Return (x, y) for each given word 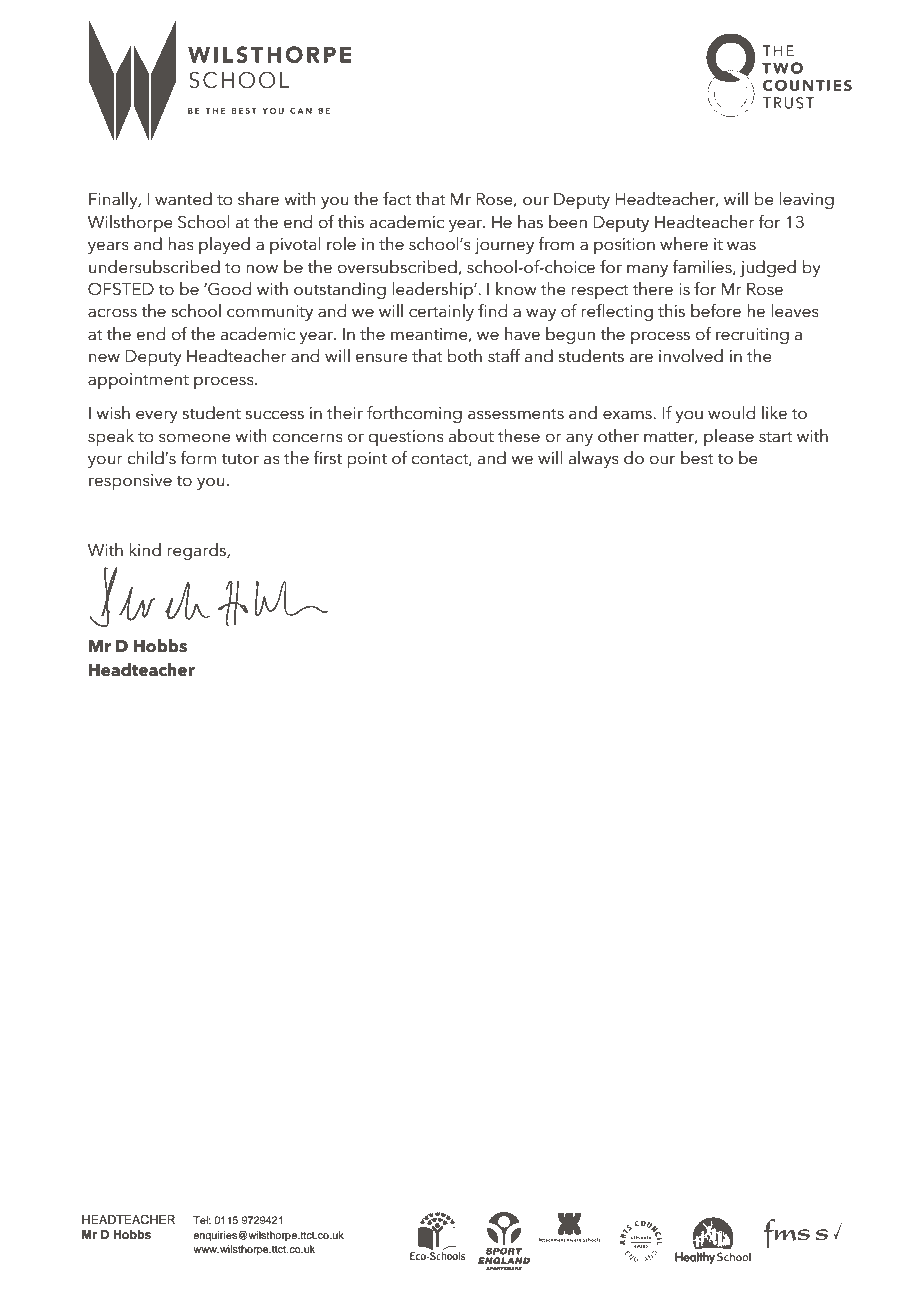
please (729, 437)
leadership (433, 290)
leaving (806, 200)
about (471, 436)
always (594, 459)
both (464, 356)
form (198, 458)
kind (145, 550)
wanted (183, 199)
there (653, 289)
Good (228, 289)
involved (691, 356)
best (697, 458)
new (104, 358)
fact (397, 199)
